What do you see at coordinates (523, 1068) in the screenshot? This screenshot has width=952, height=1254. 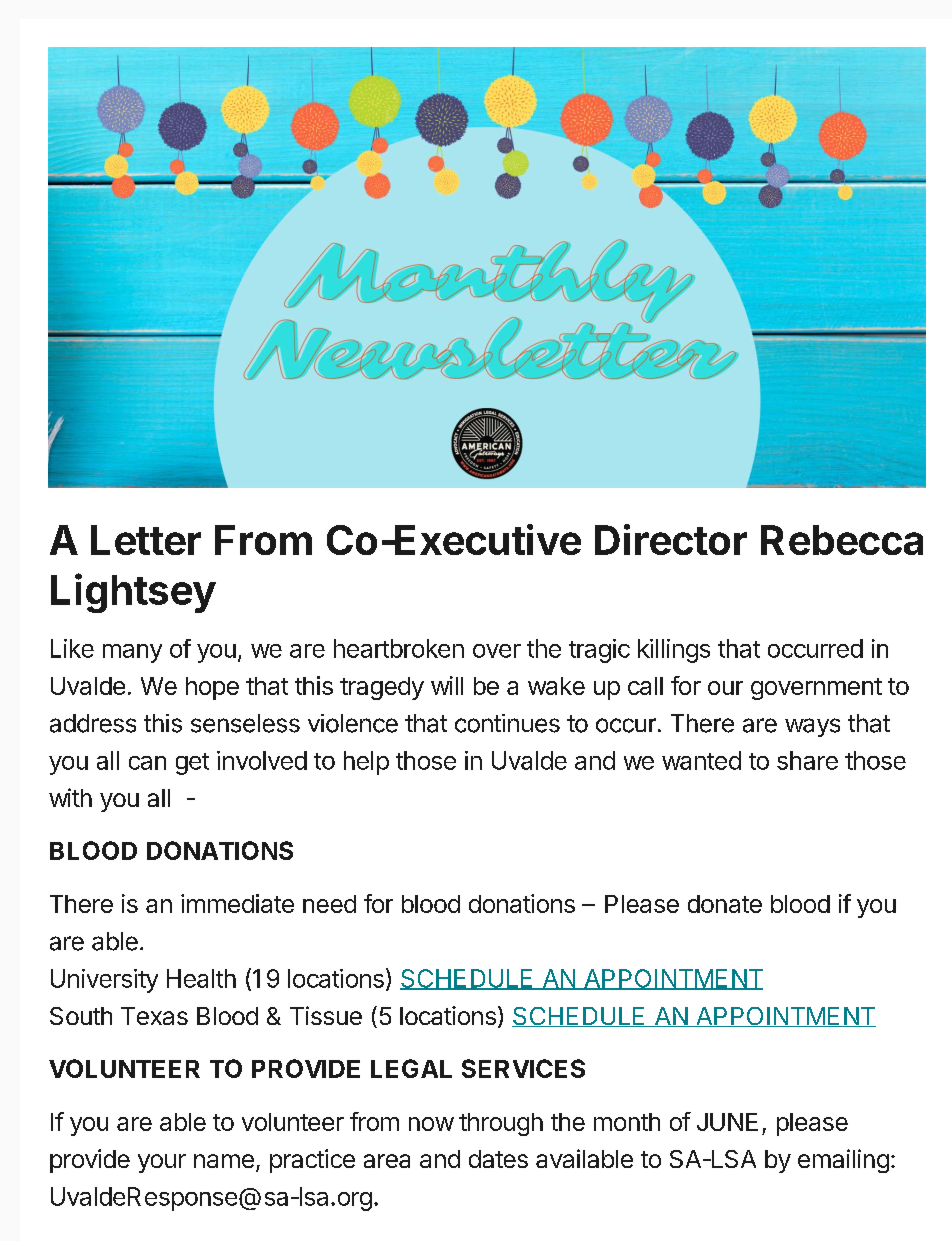 I see `SERVICES` at bounding box center [523, 1068].
